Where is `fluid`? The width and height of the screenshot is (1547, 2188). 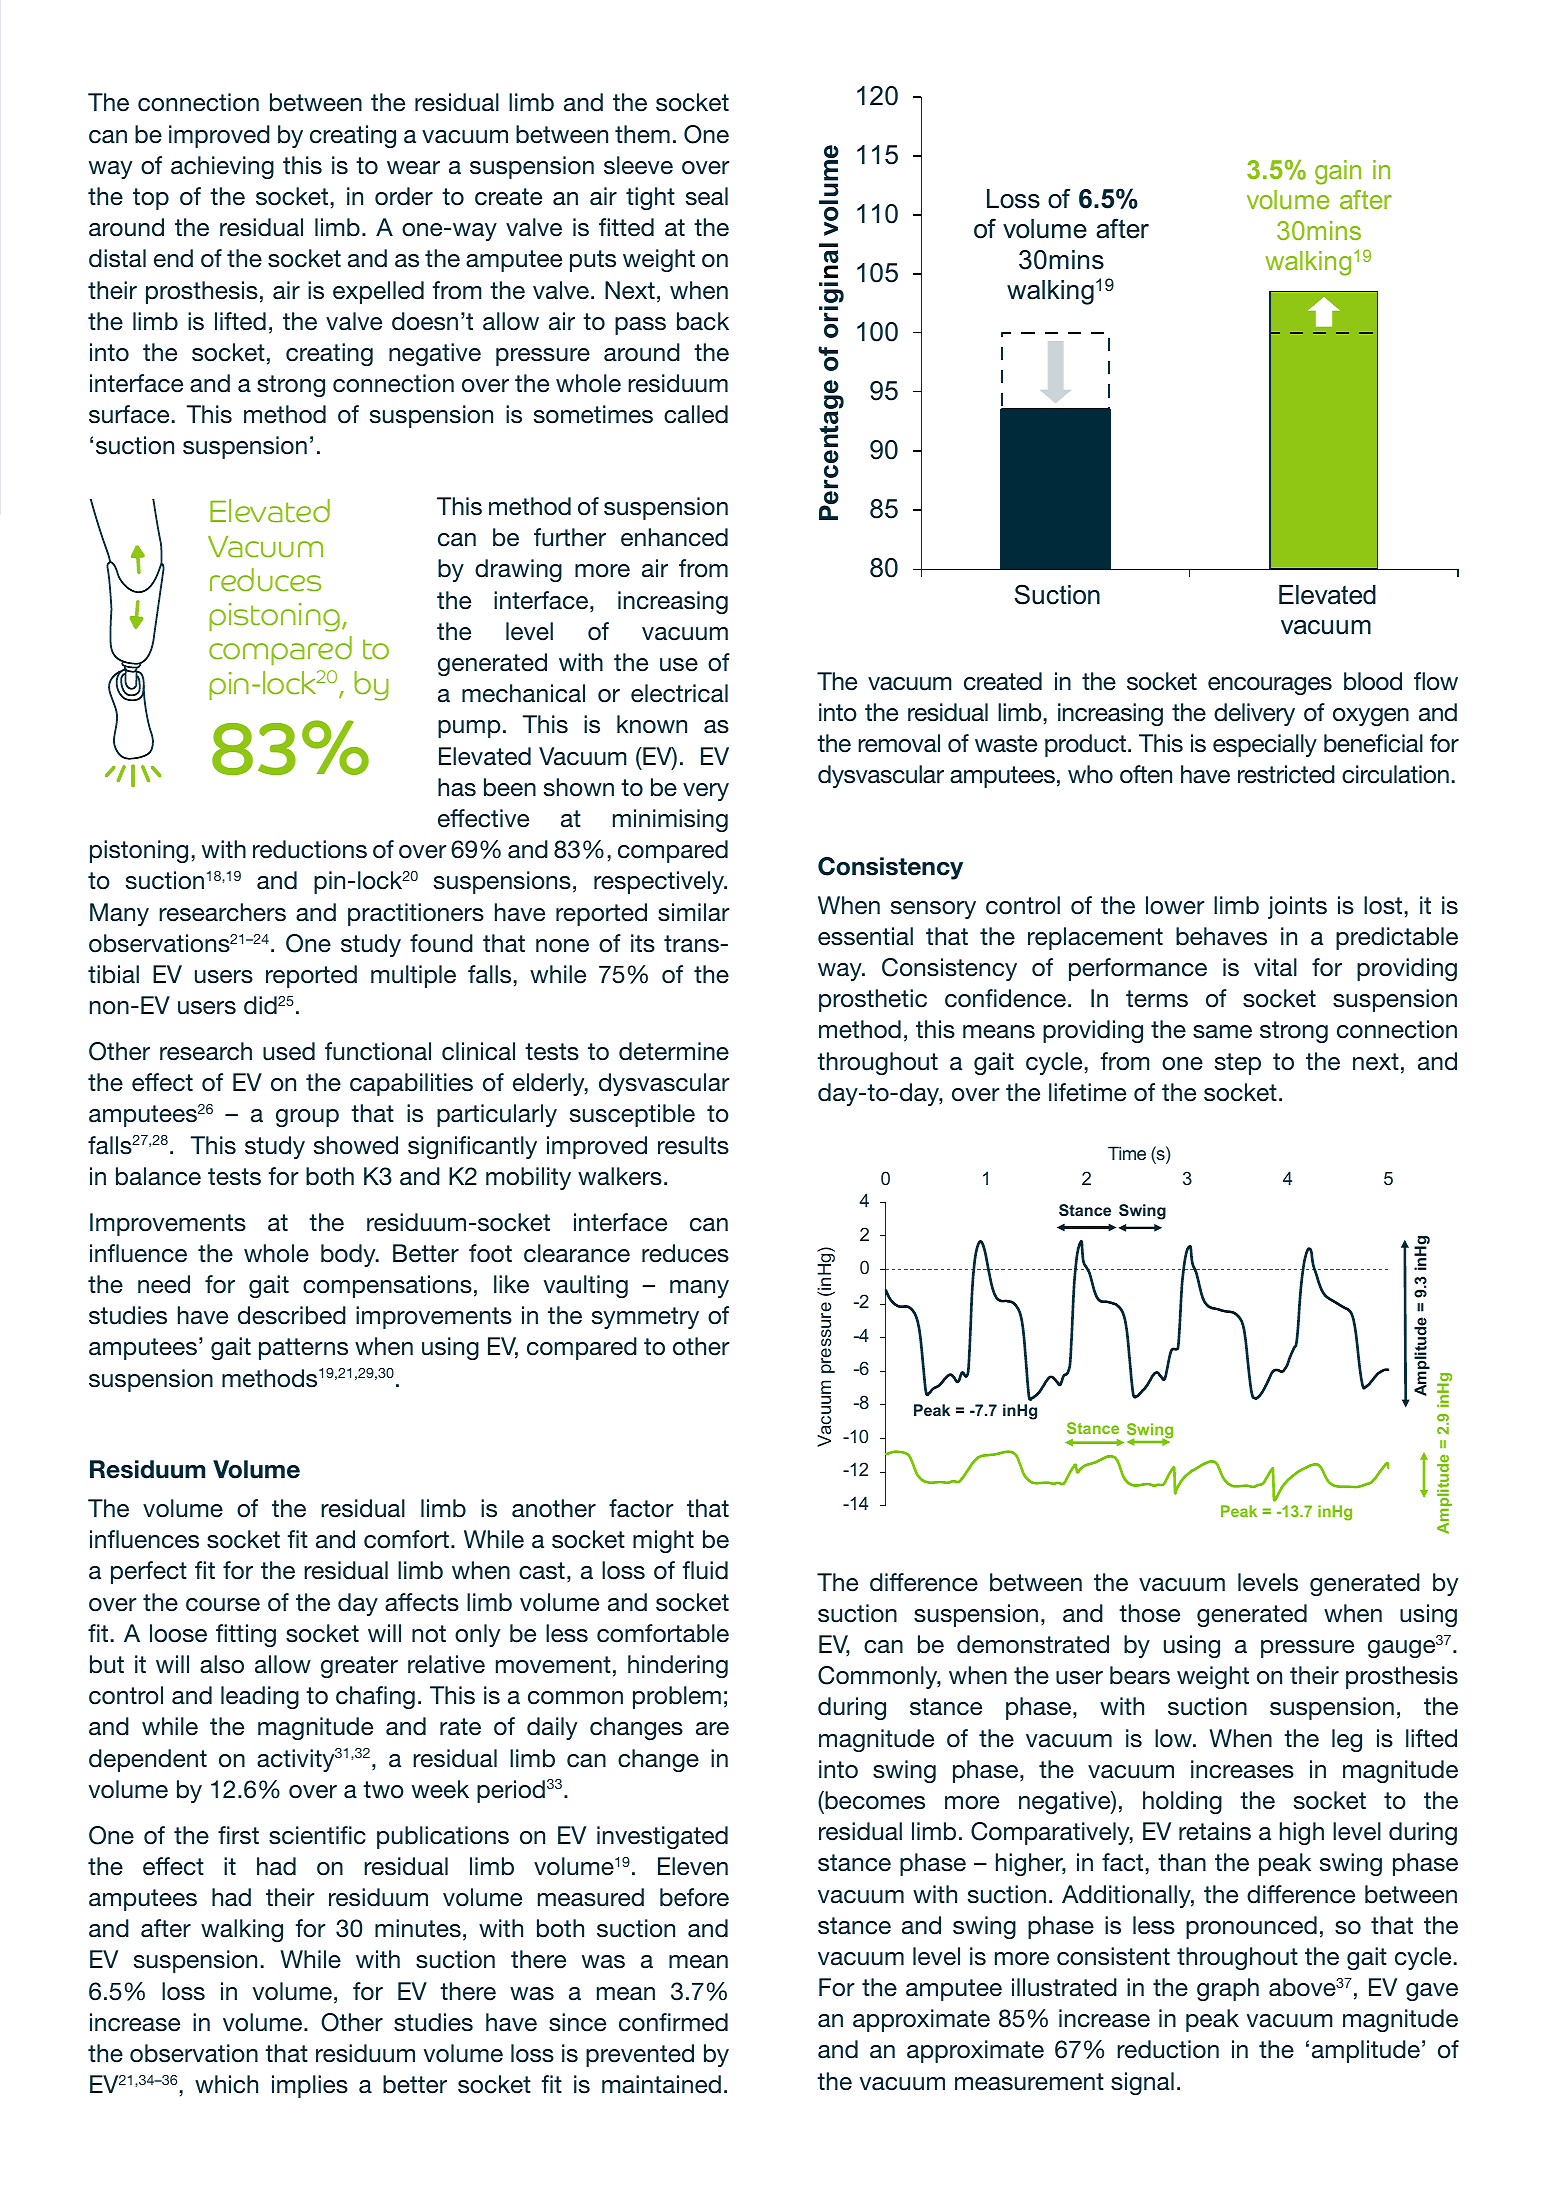
fluid is located at coordinates (705, 1570).
